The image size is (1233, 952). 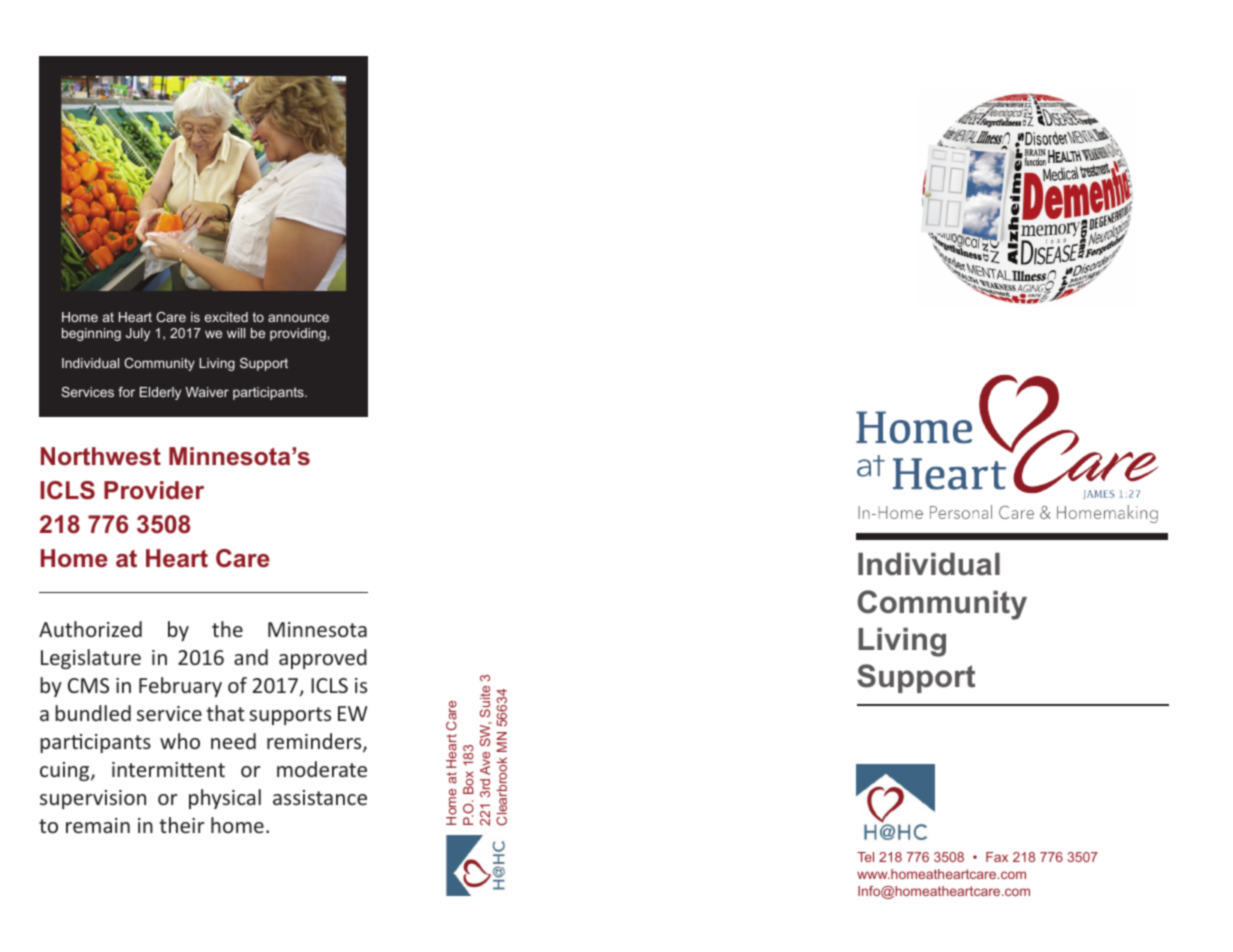 What do you see at coordinates (865, 857) in the document?
I see `Tel` at bounding box center [865, 857].
